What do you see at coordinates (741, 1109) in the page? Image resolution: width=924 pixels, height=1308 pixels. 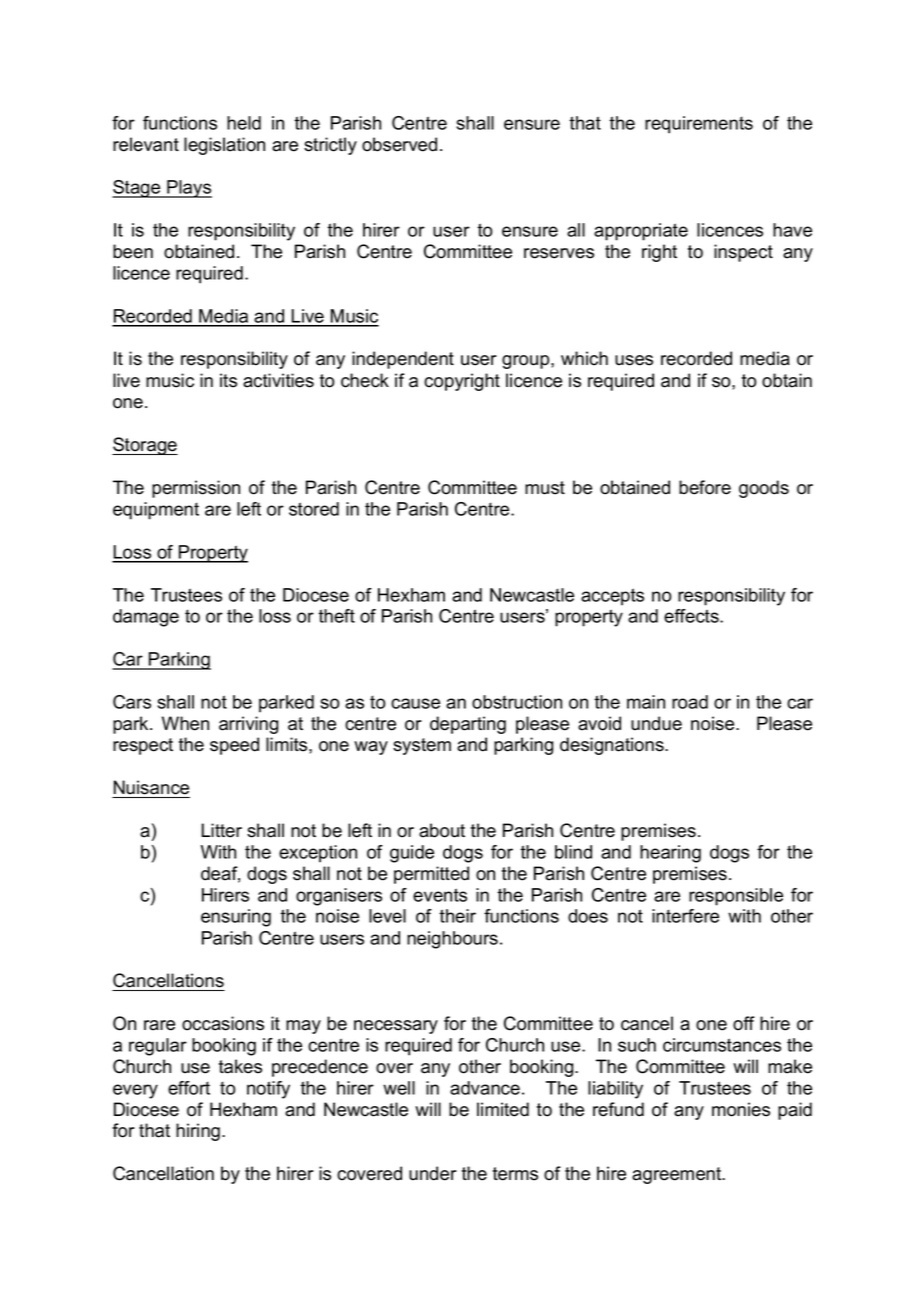 I see `monies` at bounding box center [741, 1109].
